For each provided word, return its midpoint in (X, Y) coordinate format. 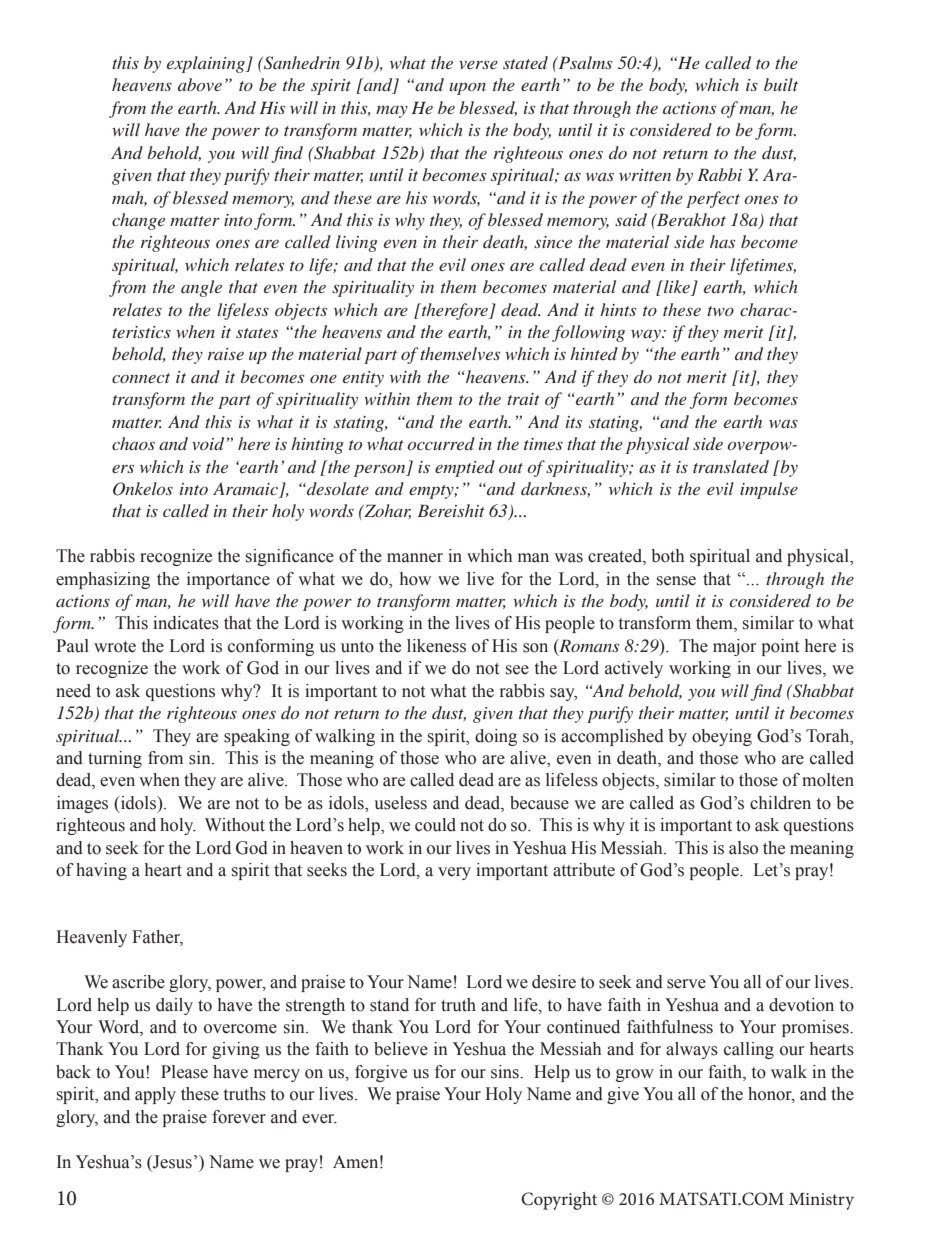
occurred (441, 443)
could (435, 825)
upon (467, 88)
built (781, 84)
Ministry (821, 1201)
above (200, 84)
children (780, 803)
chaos (133, 443)
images (82, 804)
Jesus (171, 1162)
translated (731, 466)
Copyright (559, 1201)
